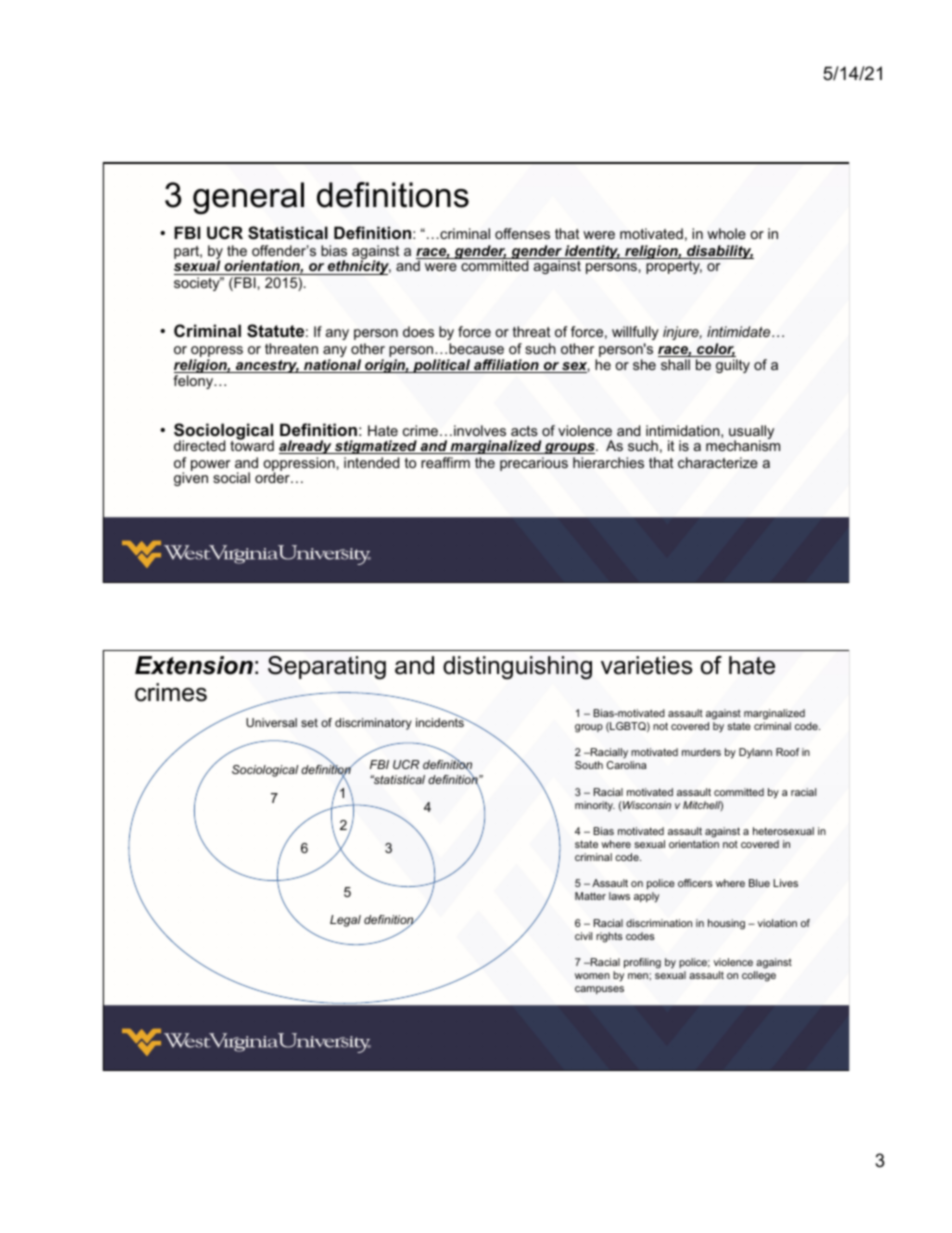  What do you see at coordinates (248, 198) in the screenshot?
I see `general` at bounding box center [248, 198].
